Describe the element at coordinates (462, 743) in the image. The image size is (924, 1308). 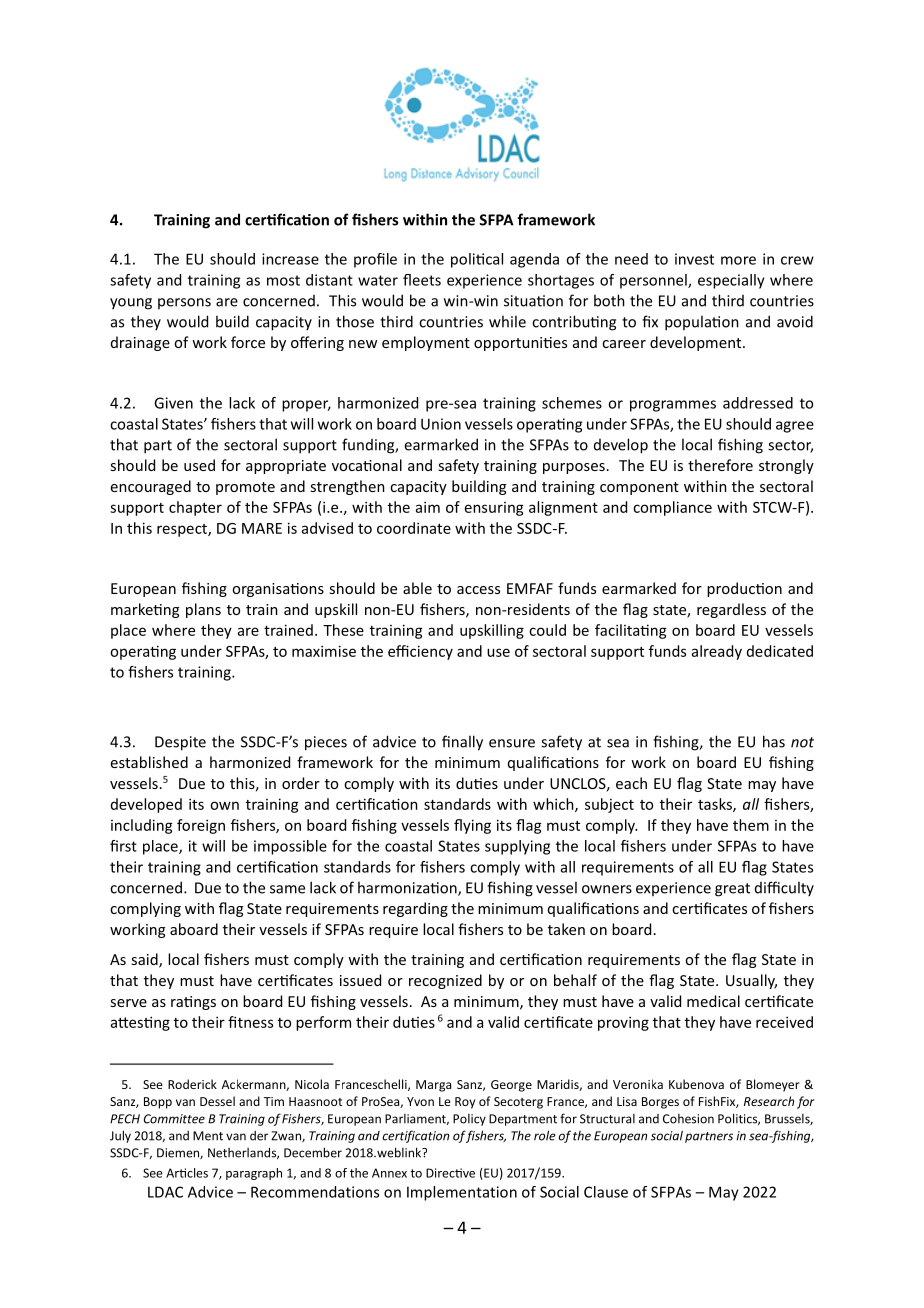
I see `finally` at that location.
